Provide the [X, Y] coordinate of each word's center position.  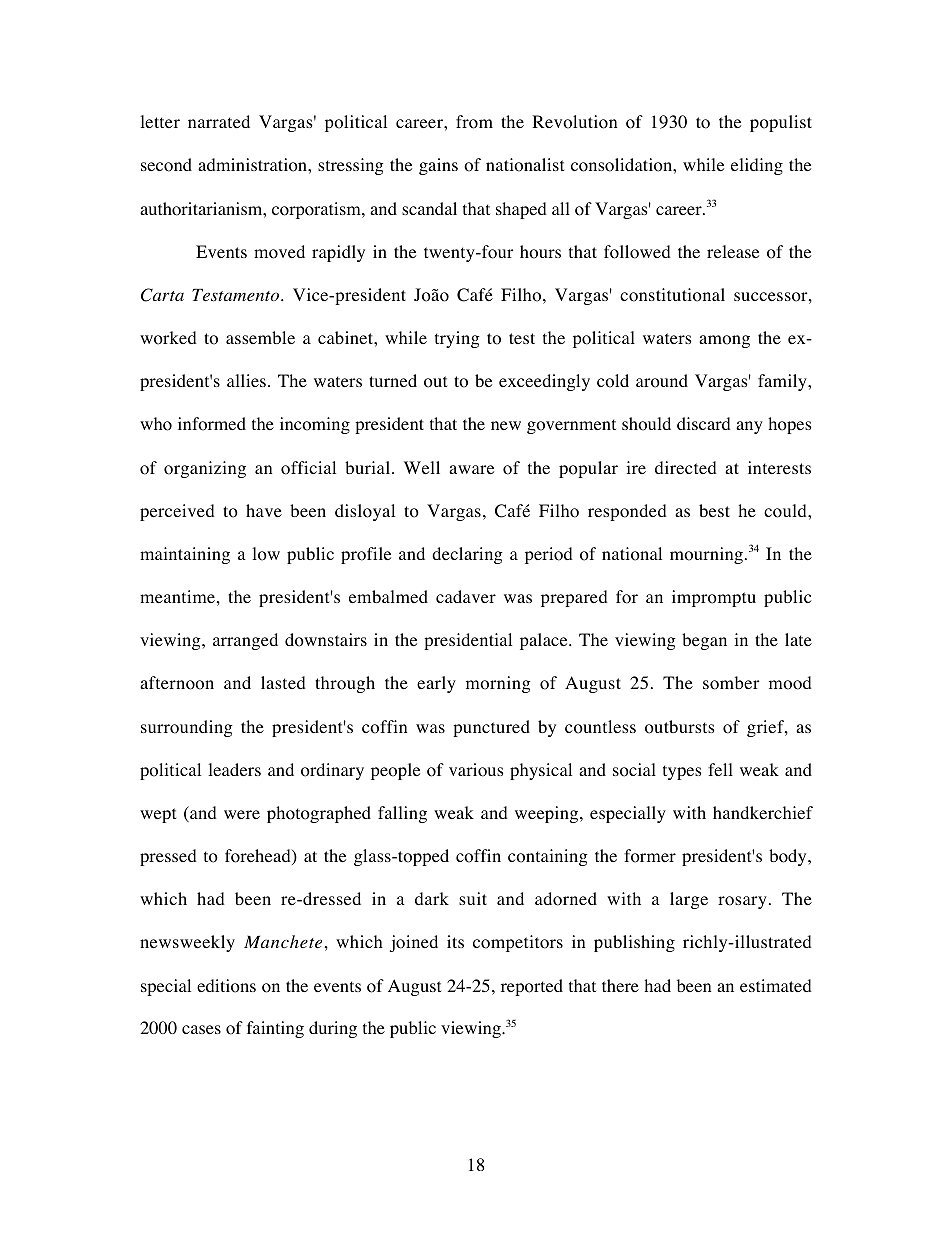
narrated [219, 121]
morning [498, 684]
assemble [260, 337]
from [474, 122]
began [704, 641]
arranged [245, 641]
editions [226, 986]
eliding [757, 166]
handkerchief [763, 812]
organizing [205, 469]
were [242, 814]
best [714, 510]
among [724, 341]
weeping [548, 814]
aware [471, 469]
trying [457, 339]
